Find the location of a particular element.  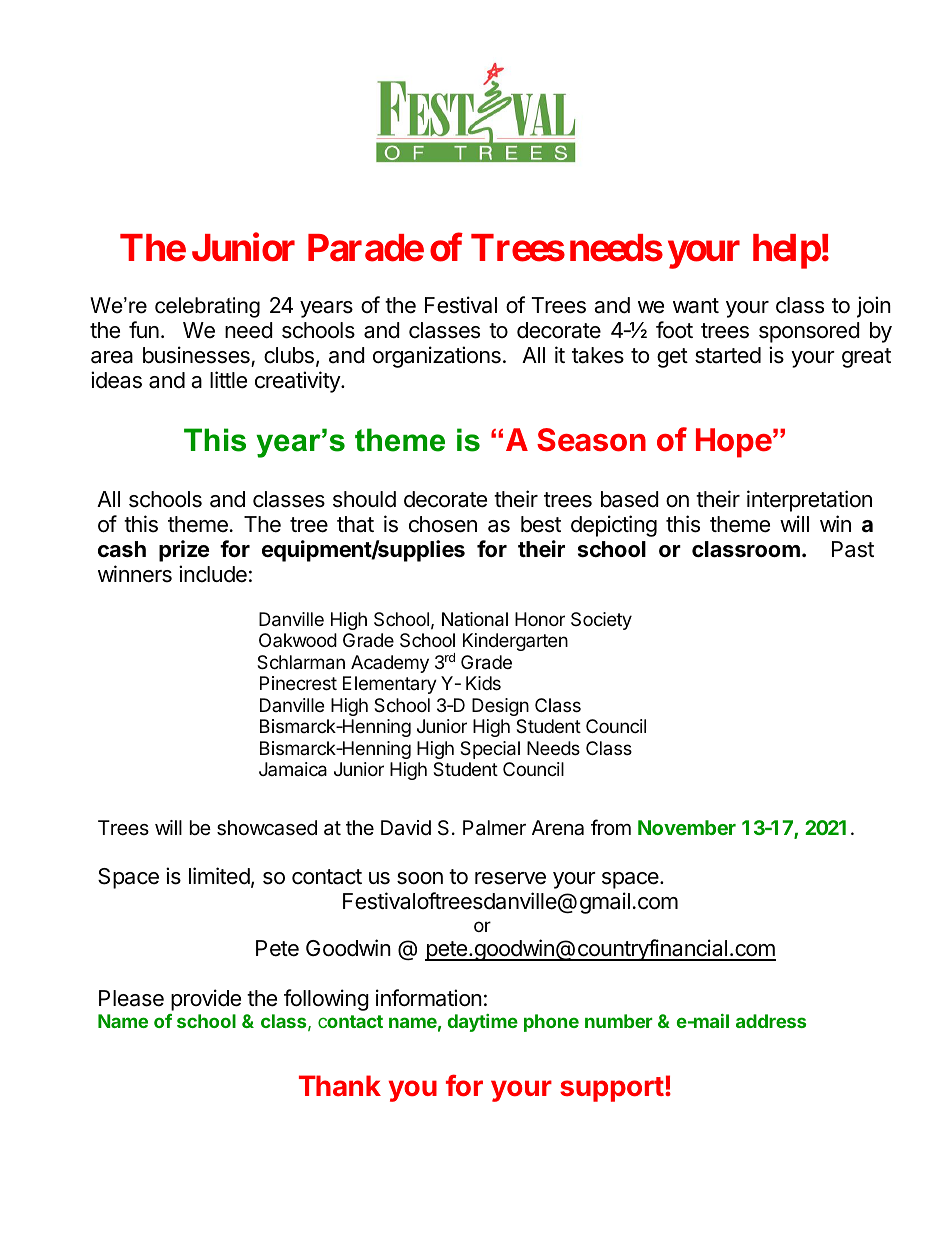

daytime is located at coordinates (483, 1023).
